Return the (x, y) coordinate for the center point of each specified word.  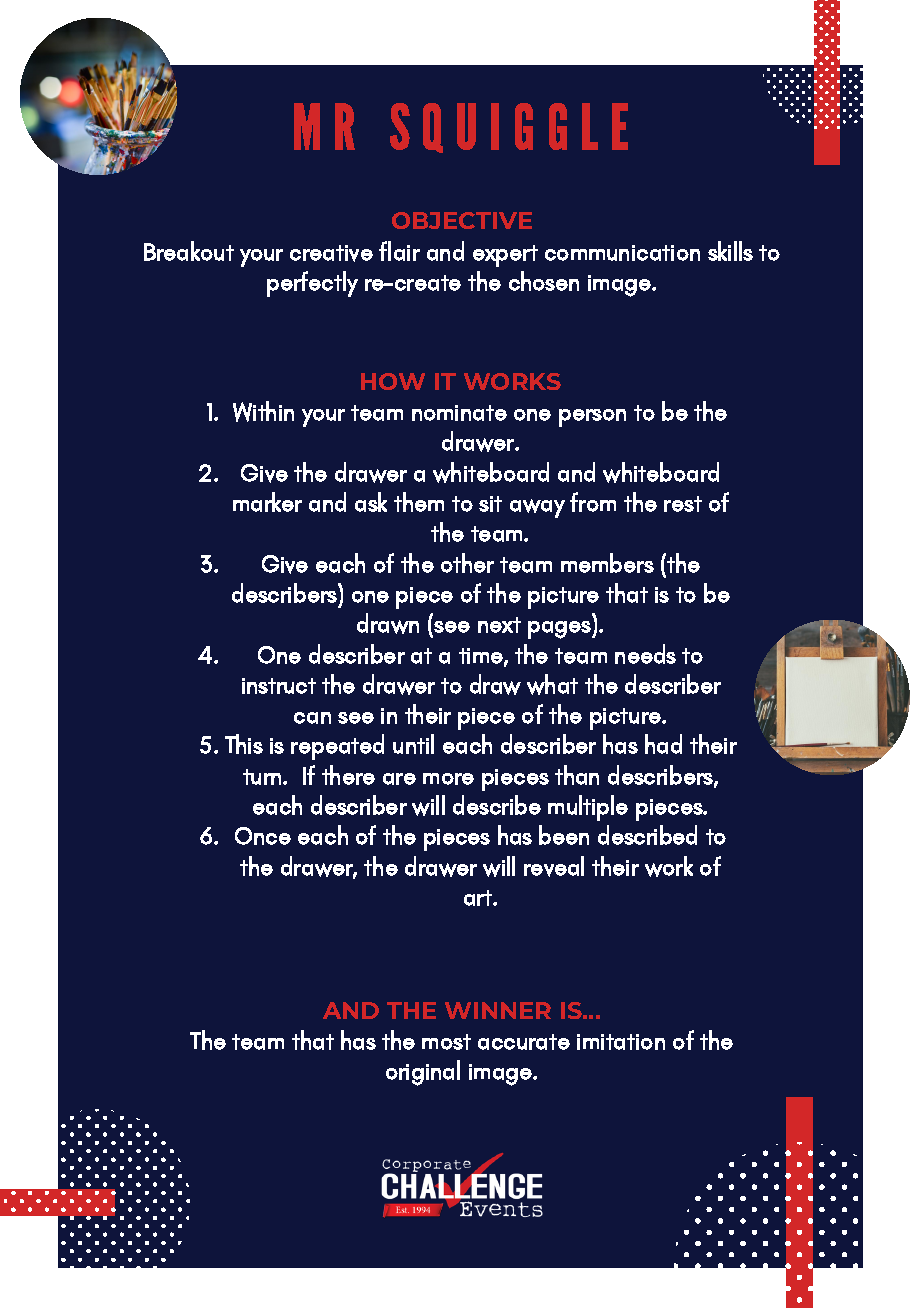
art (479, 898)
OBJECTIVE (462, 220)
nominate (459, 413)
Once (263, 836)
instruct (279, 686)
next (499, 625)
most (446, 1042)
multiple (588, 808)
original (423, 1073)
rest (683, 504)
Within (263, 411)
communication (622, 253)
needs (645, 654)
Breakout (189, 251)
